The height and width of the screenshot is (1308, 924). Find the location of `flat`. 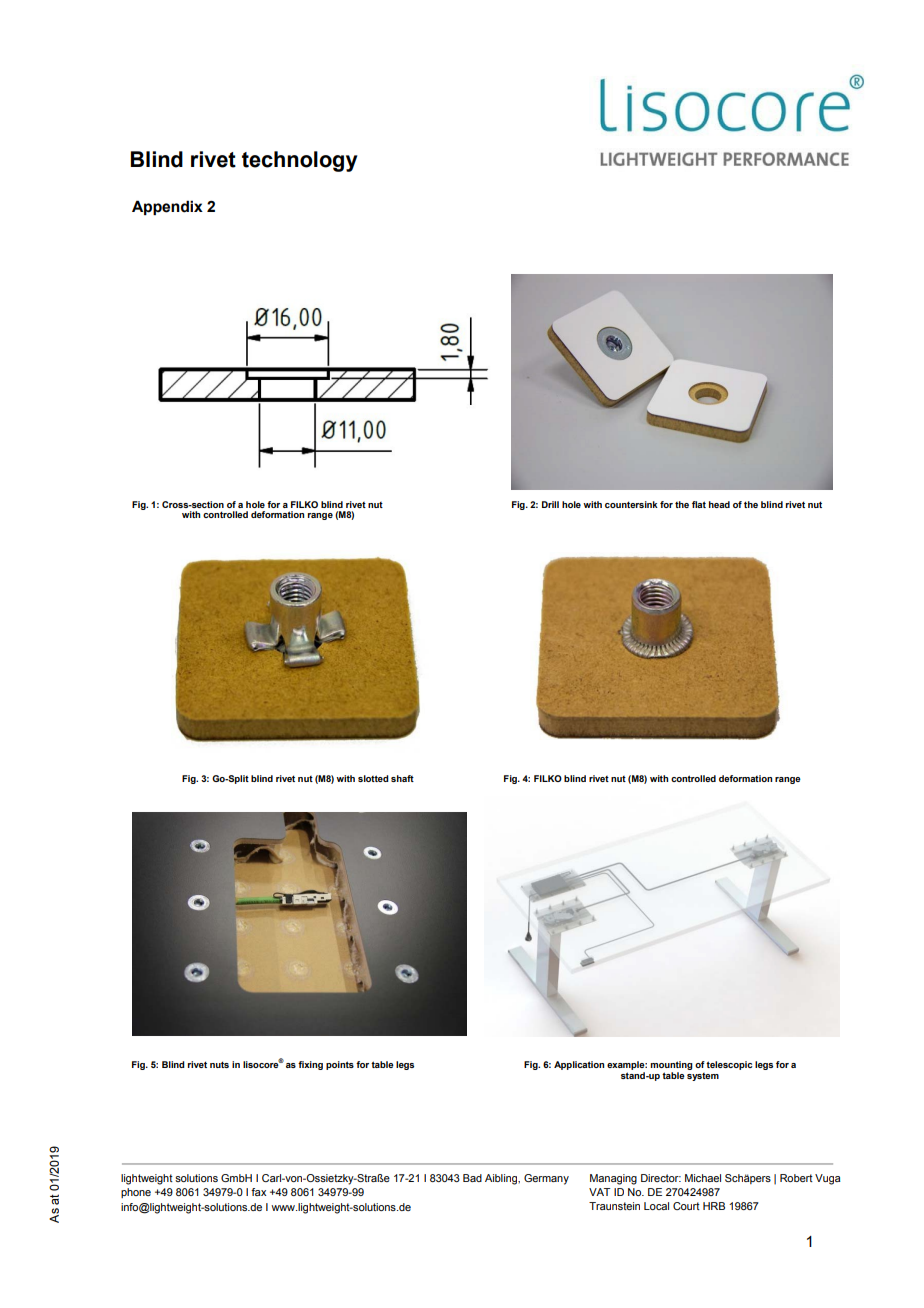

flat is located at coordinates (699, 504).
